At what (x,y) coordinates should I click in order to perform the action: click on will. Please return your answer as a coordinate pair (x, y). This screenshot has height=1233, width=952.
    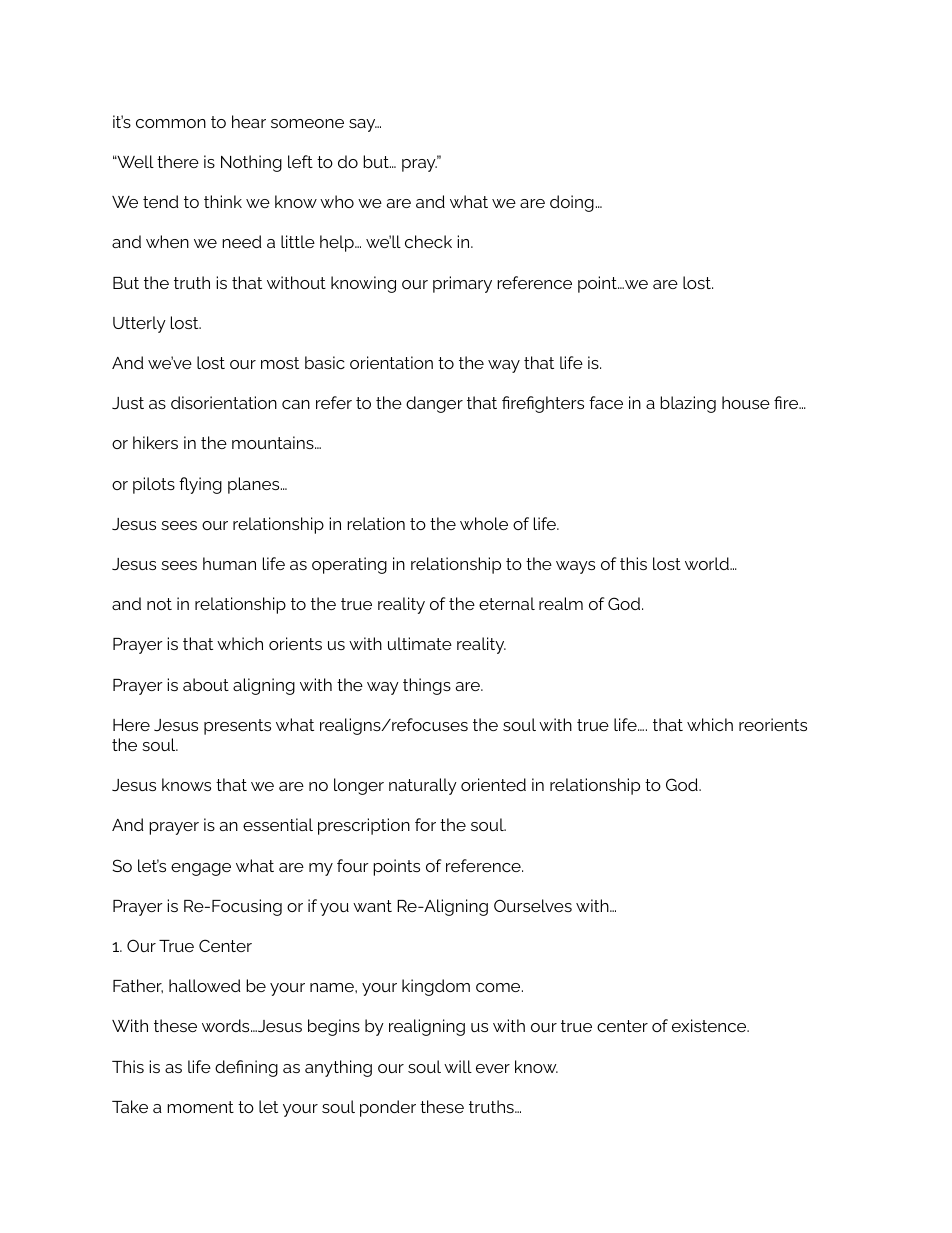
    Looking at the image, I should click on (458, 1066).
